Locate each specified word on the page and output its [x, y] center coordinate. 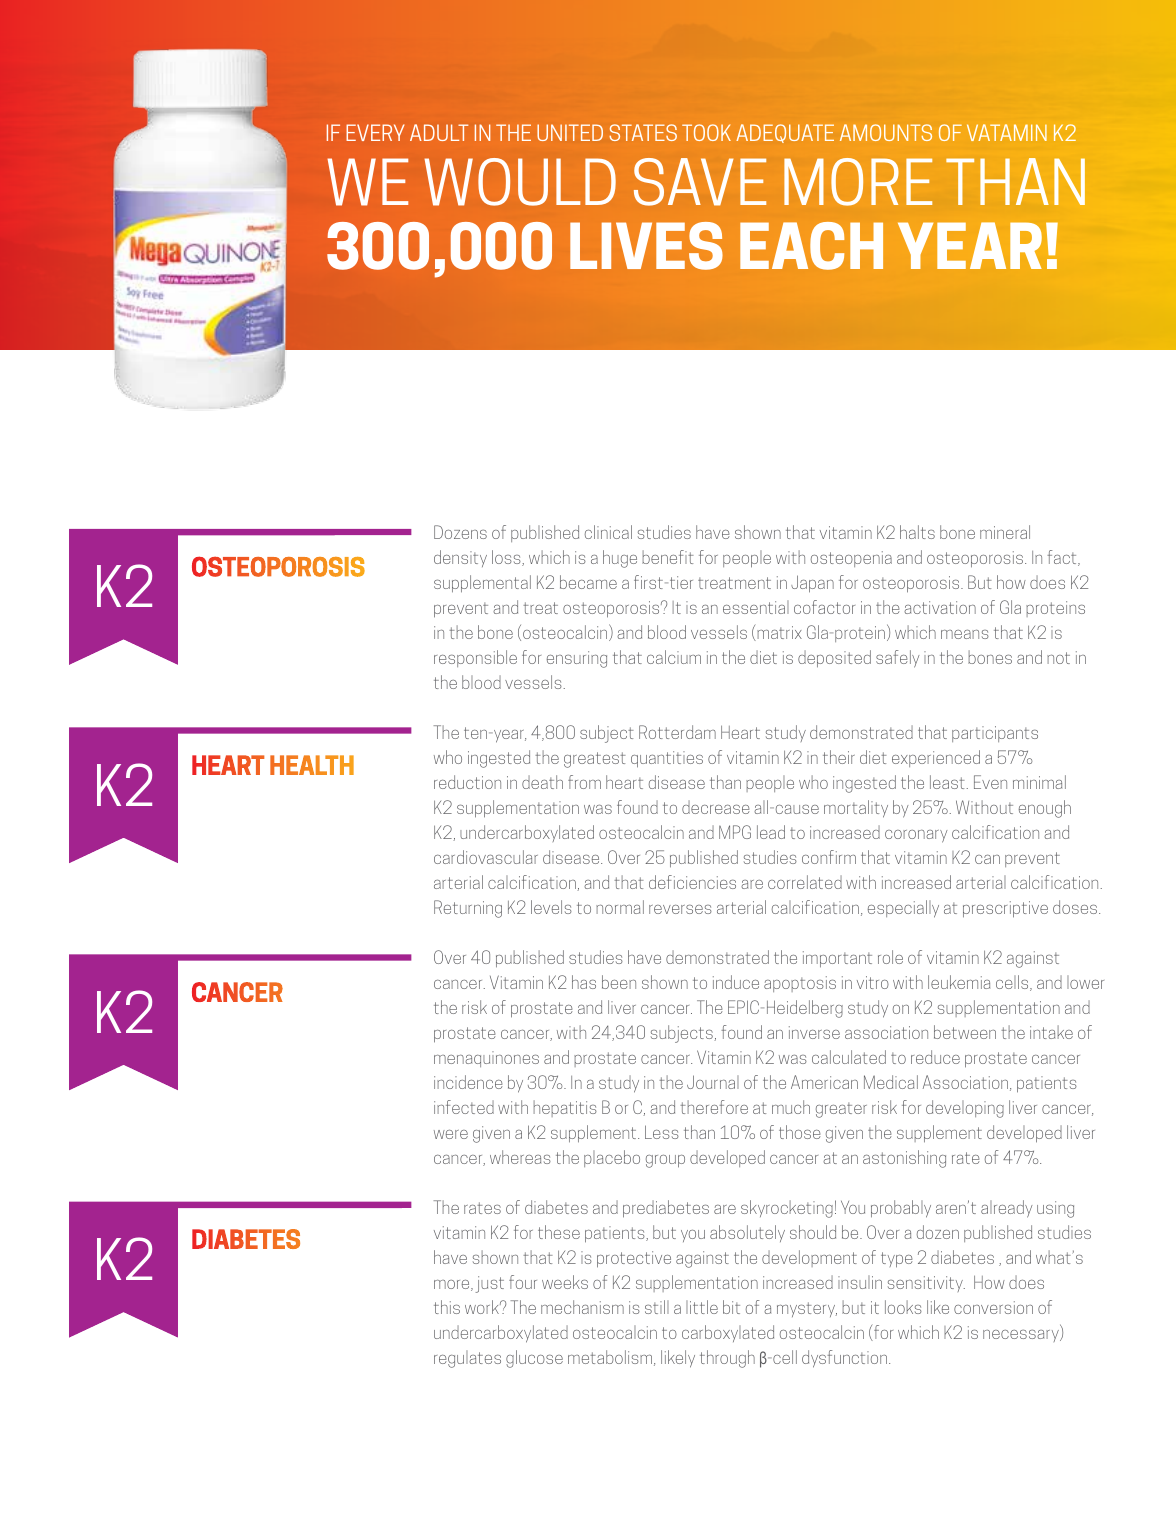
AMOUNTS [886, 132]
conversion [993, 1307]
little [702, 1307]
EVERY [375, 132]
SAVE [700, 182]
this [447, 1307]
